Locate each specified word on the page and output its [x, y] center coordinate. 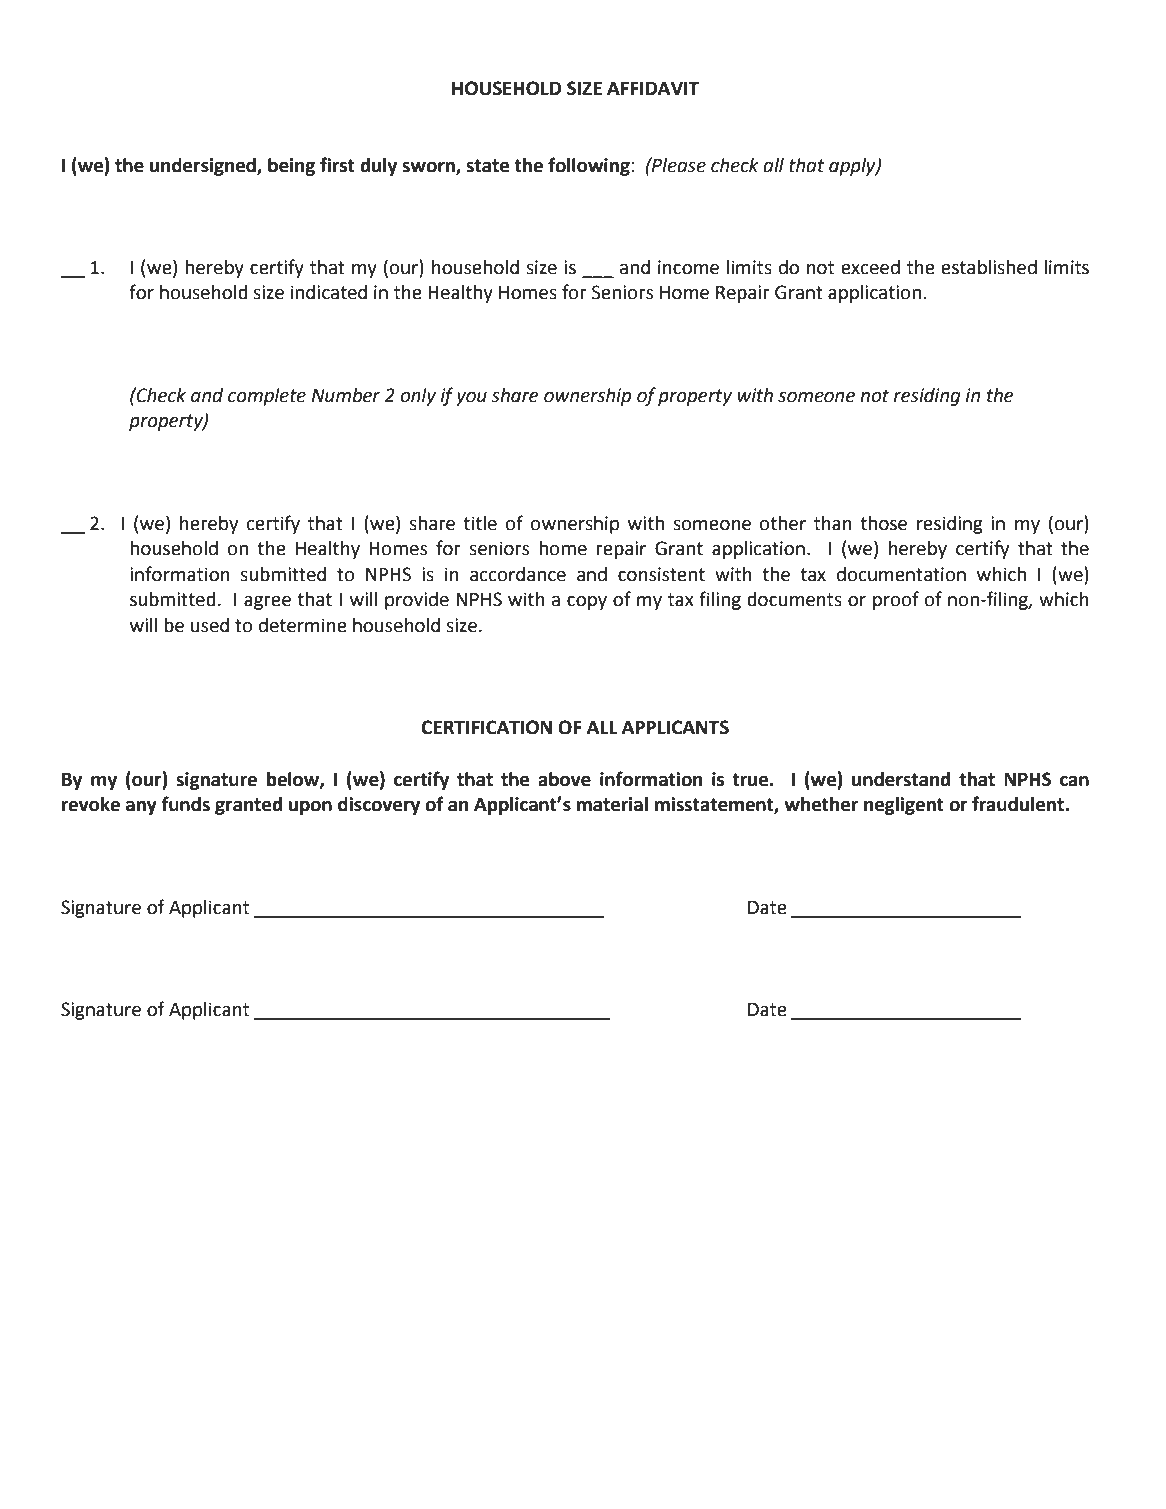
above [564, 779]
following [589, 166]
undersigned [204, 167]
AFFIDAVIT [653, 88]
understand [901, 779]
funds [186, 804]
